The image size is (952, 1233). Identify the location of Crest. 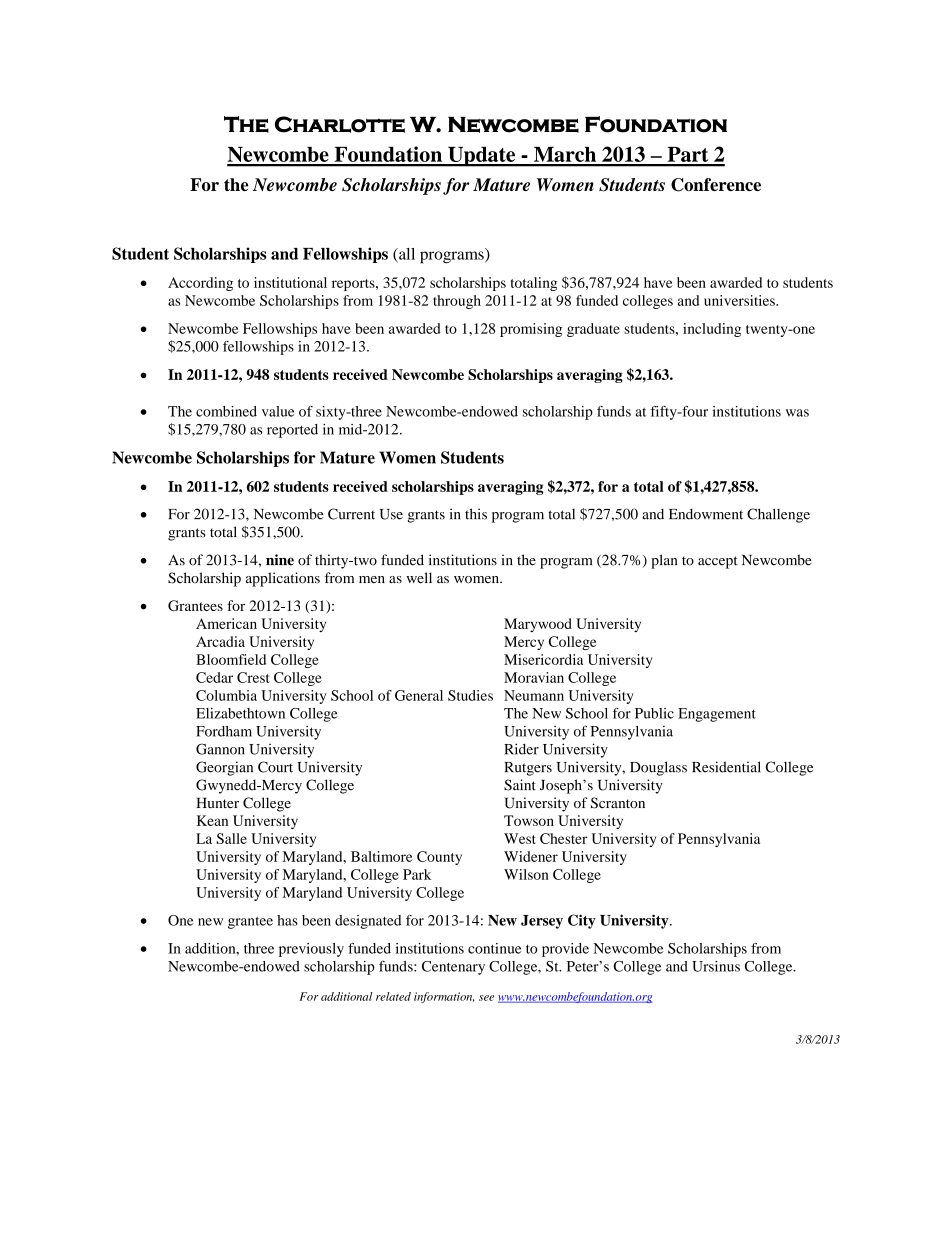
(253, 677).
